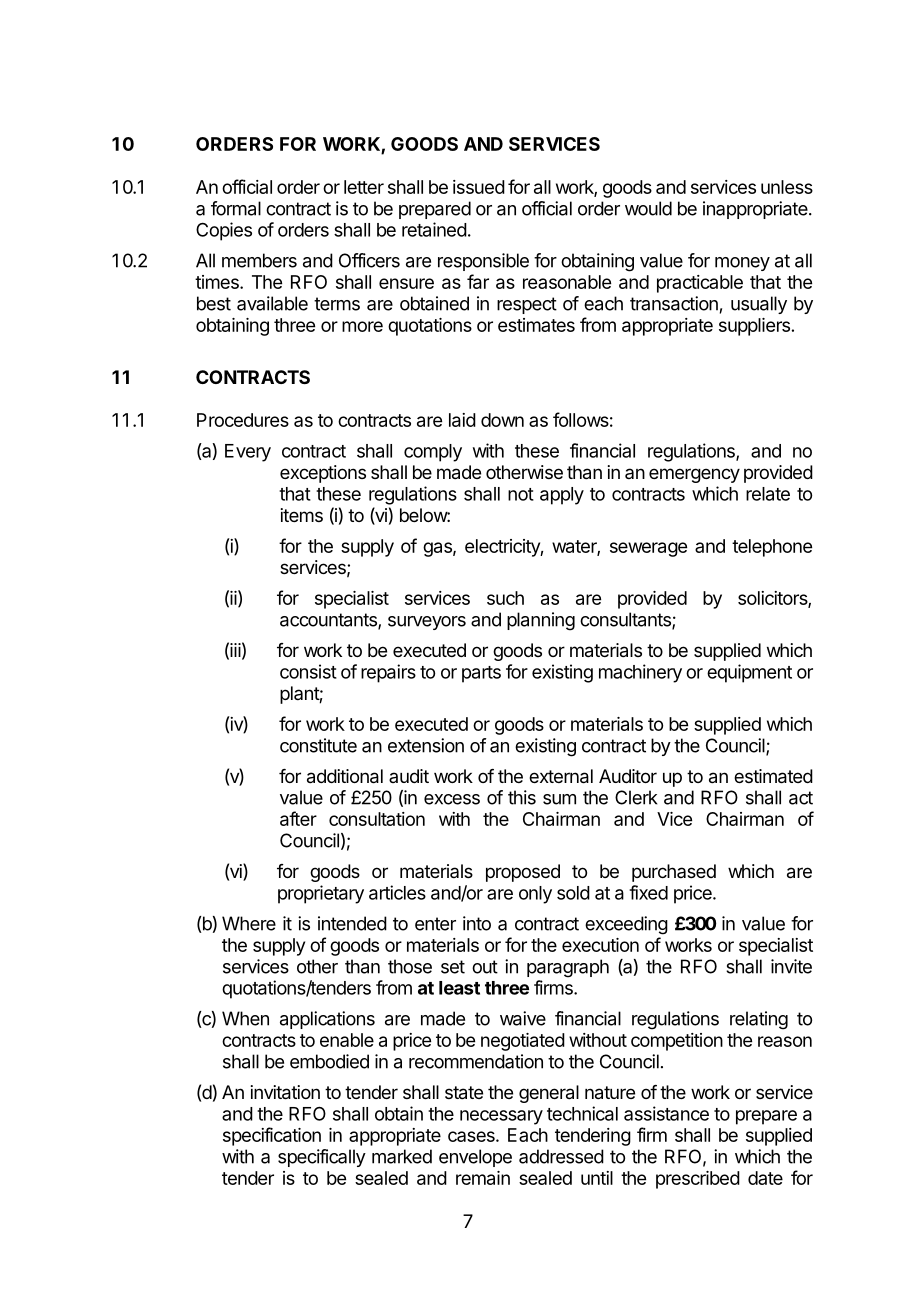  Describe the element at coordinates (742, 264) in the screenshot. I see `money` at that location.
